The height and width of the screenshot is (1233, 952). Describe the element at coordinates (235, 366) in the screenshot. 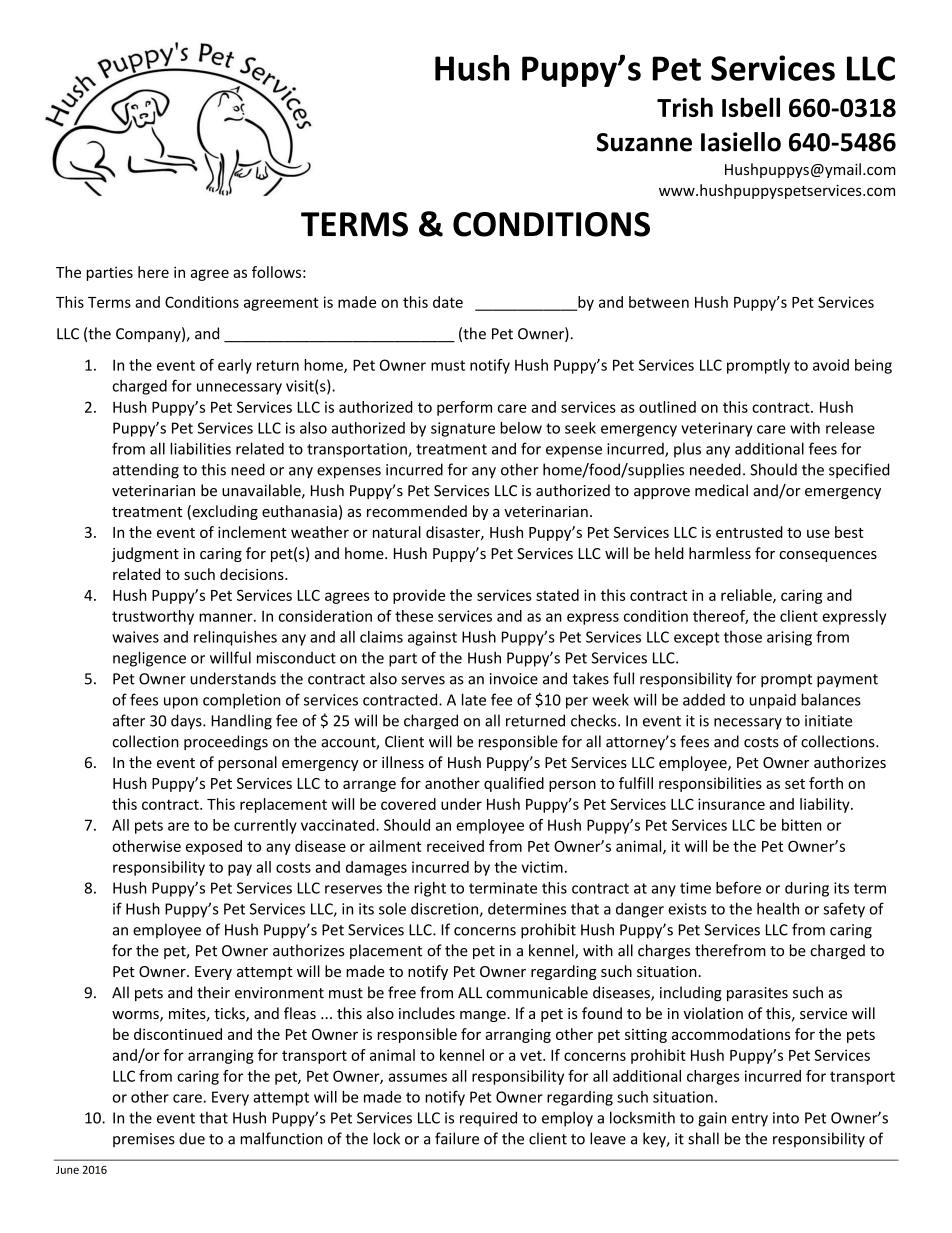

I see `early` at that location.
